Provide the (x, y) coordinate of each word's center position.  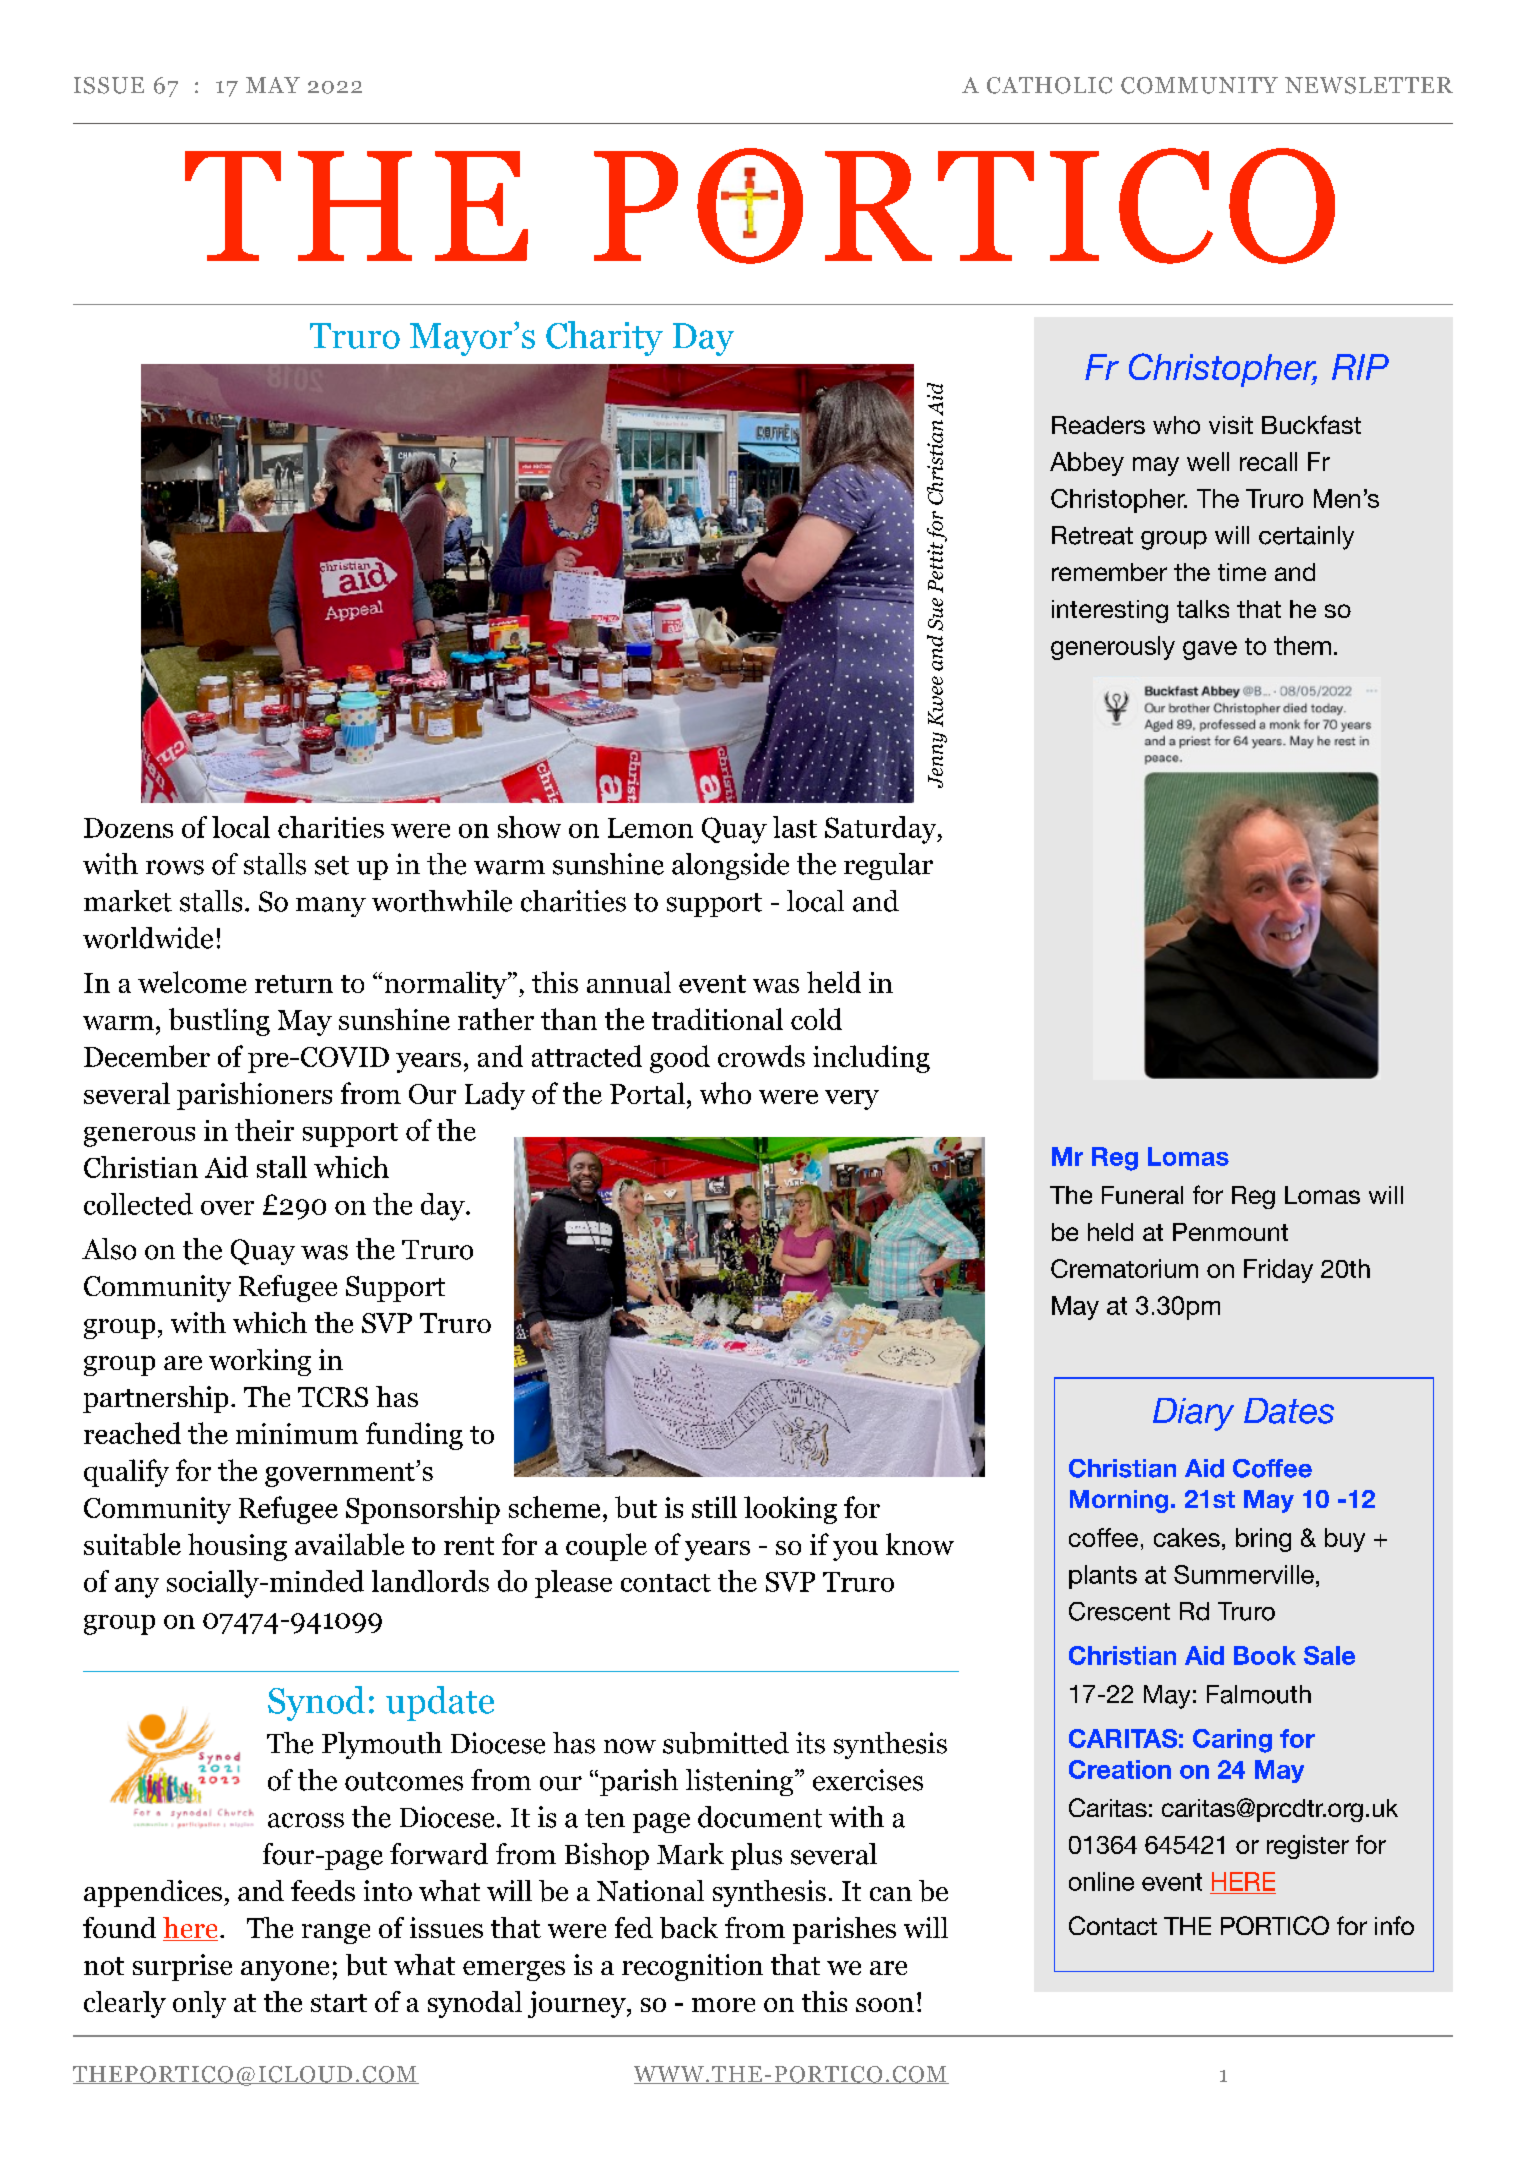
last (795, 827)
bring (1263, 1540)
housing (237, 1547)
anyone (285, 1971)
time (1242, 572)
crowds (761, 1056)
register (1308, 1847)
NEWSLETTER (1369, 85)
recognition (692, 1967)
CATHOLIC (1049, 85)
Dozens (128, 828)
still (714, 1507)
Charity (604, 338)
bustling (219, 1022)
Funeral (1142, 1195)
